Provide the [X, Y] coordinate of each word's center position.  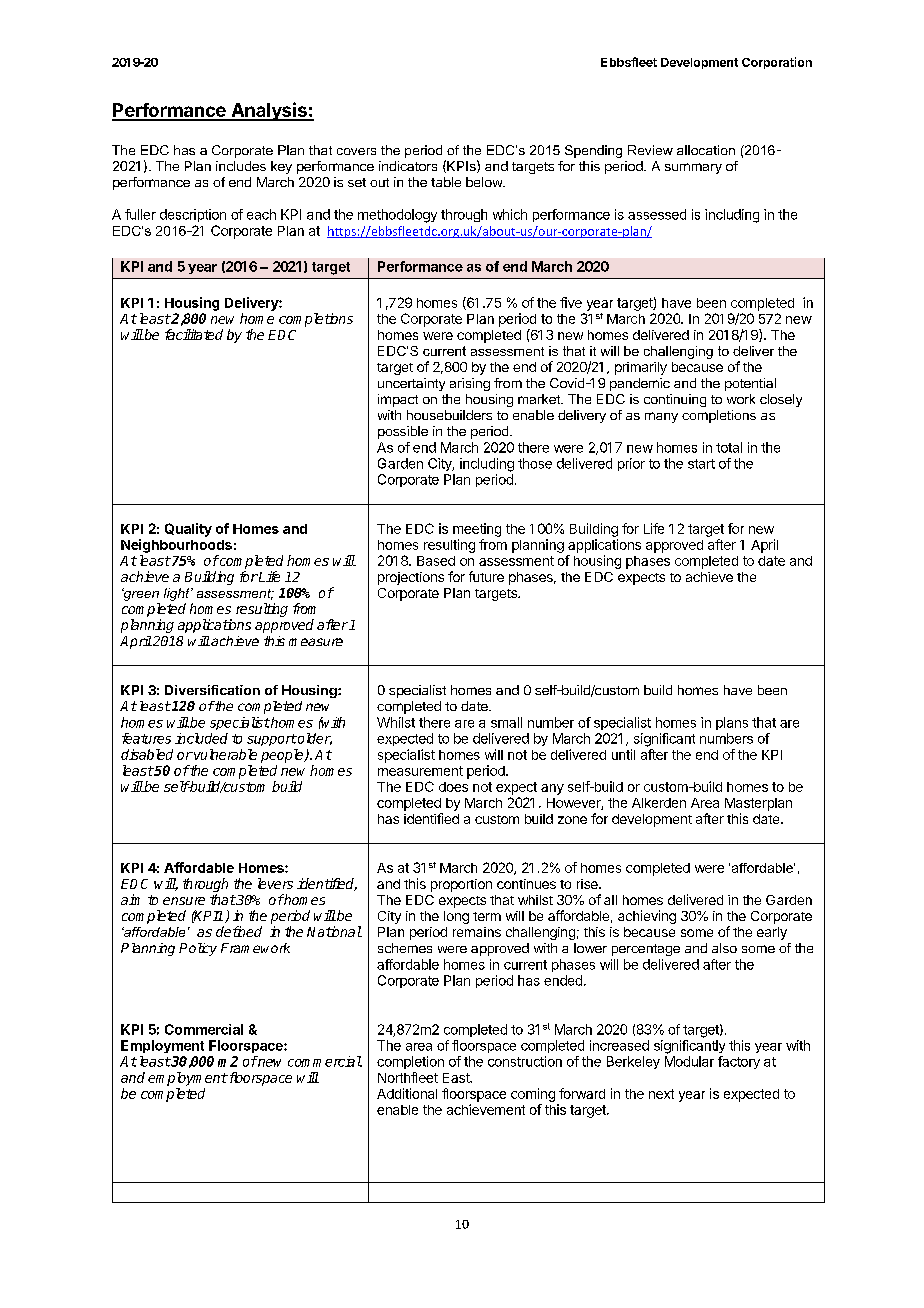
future [486, 576]
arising [470, 384]
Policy [198, 949]
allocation [706, 150]
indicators [408, 166]
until [623, 754]
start [701, 464]
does [453, 787]
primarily [641, 368]
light [178, 594]
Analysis [269, 111]
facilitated [194, 334]
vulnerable [224, 754]
